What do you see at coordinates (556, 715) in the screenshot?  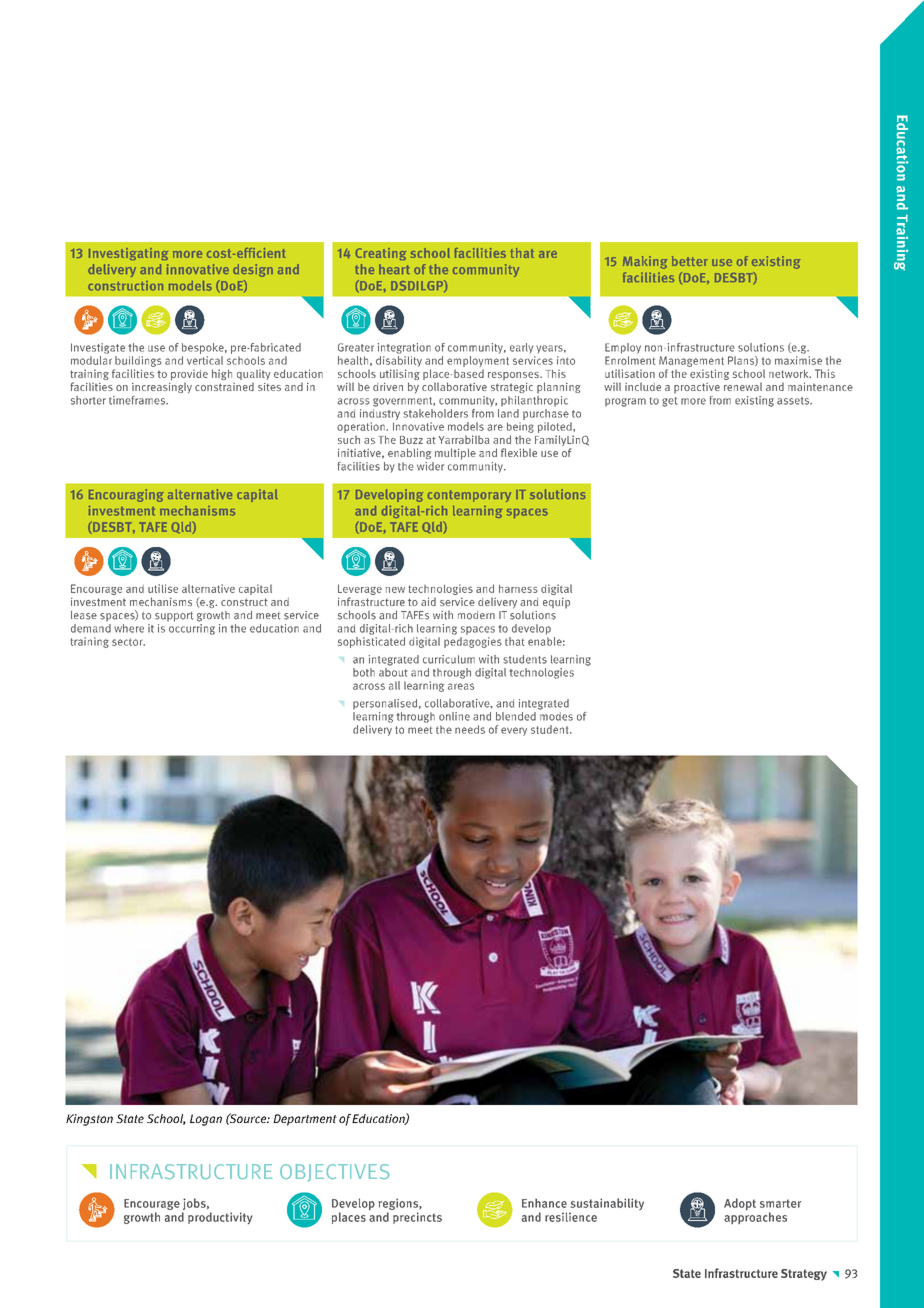 I see `modes` at bounding box center [556, 715].
